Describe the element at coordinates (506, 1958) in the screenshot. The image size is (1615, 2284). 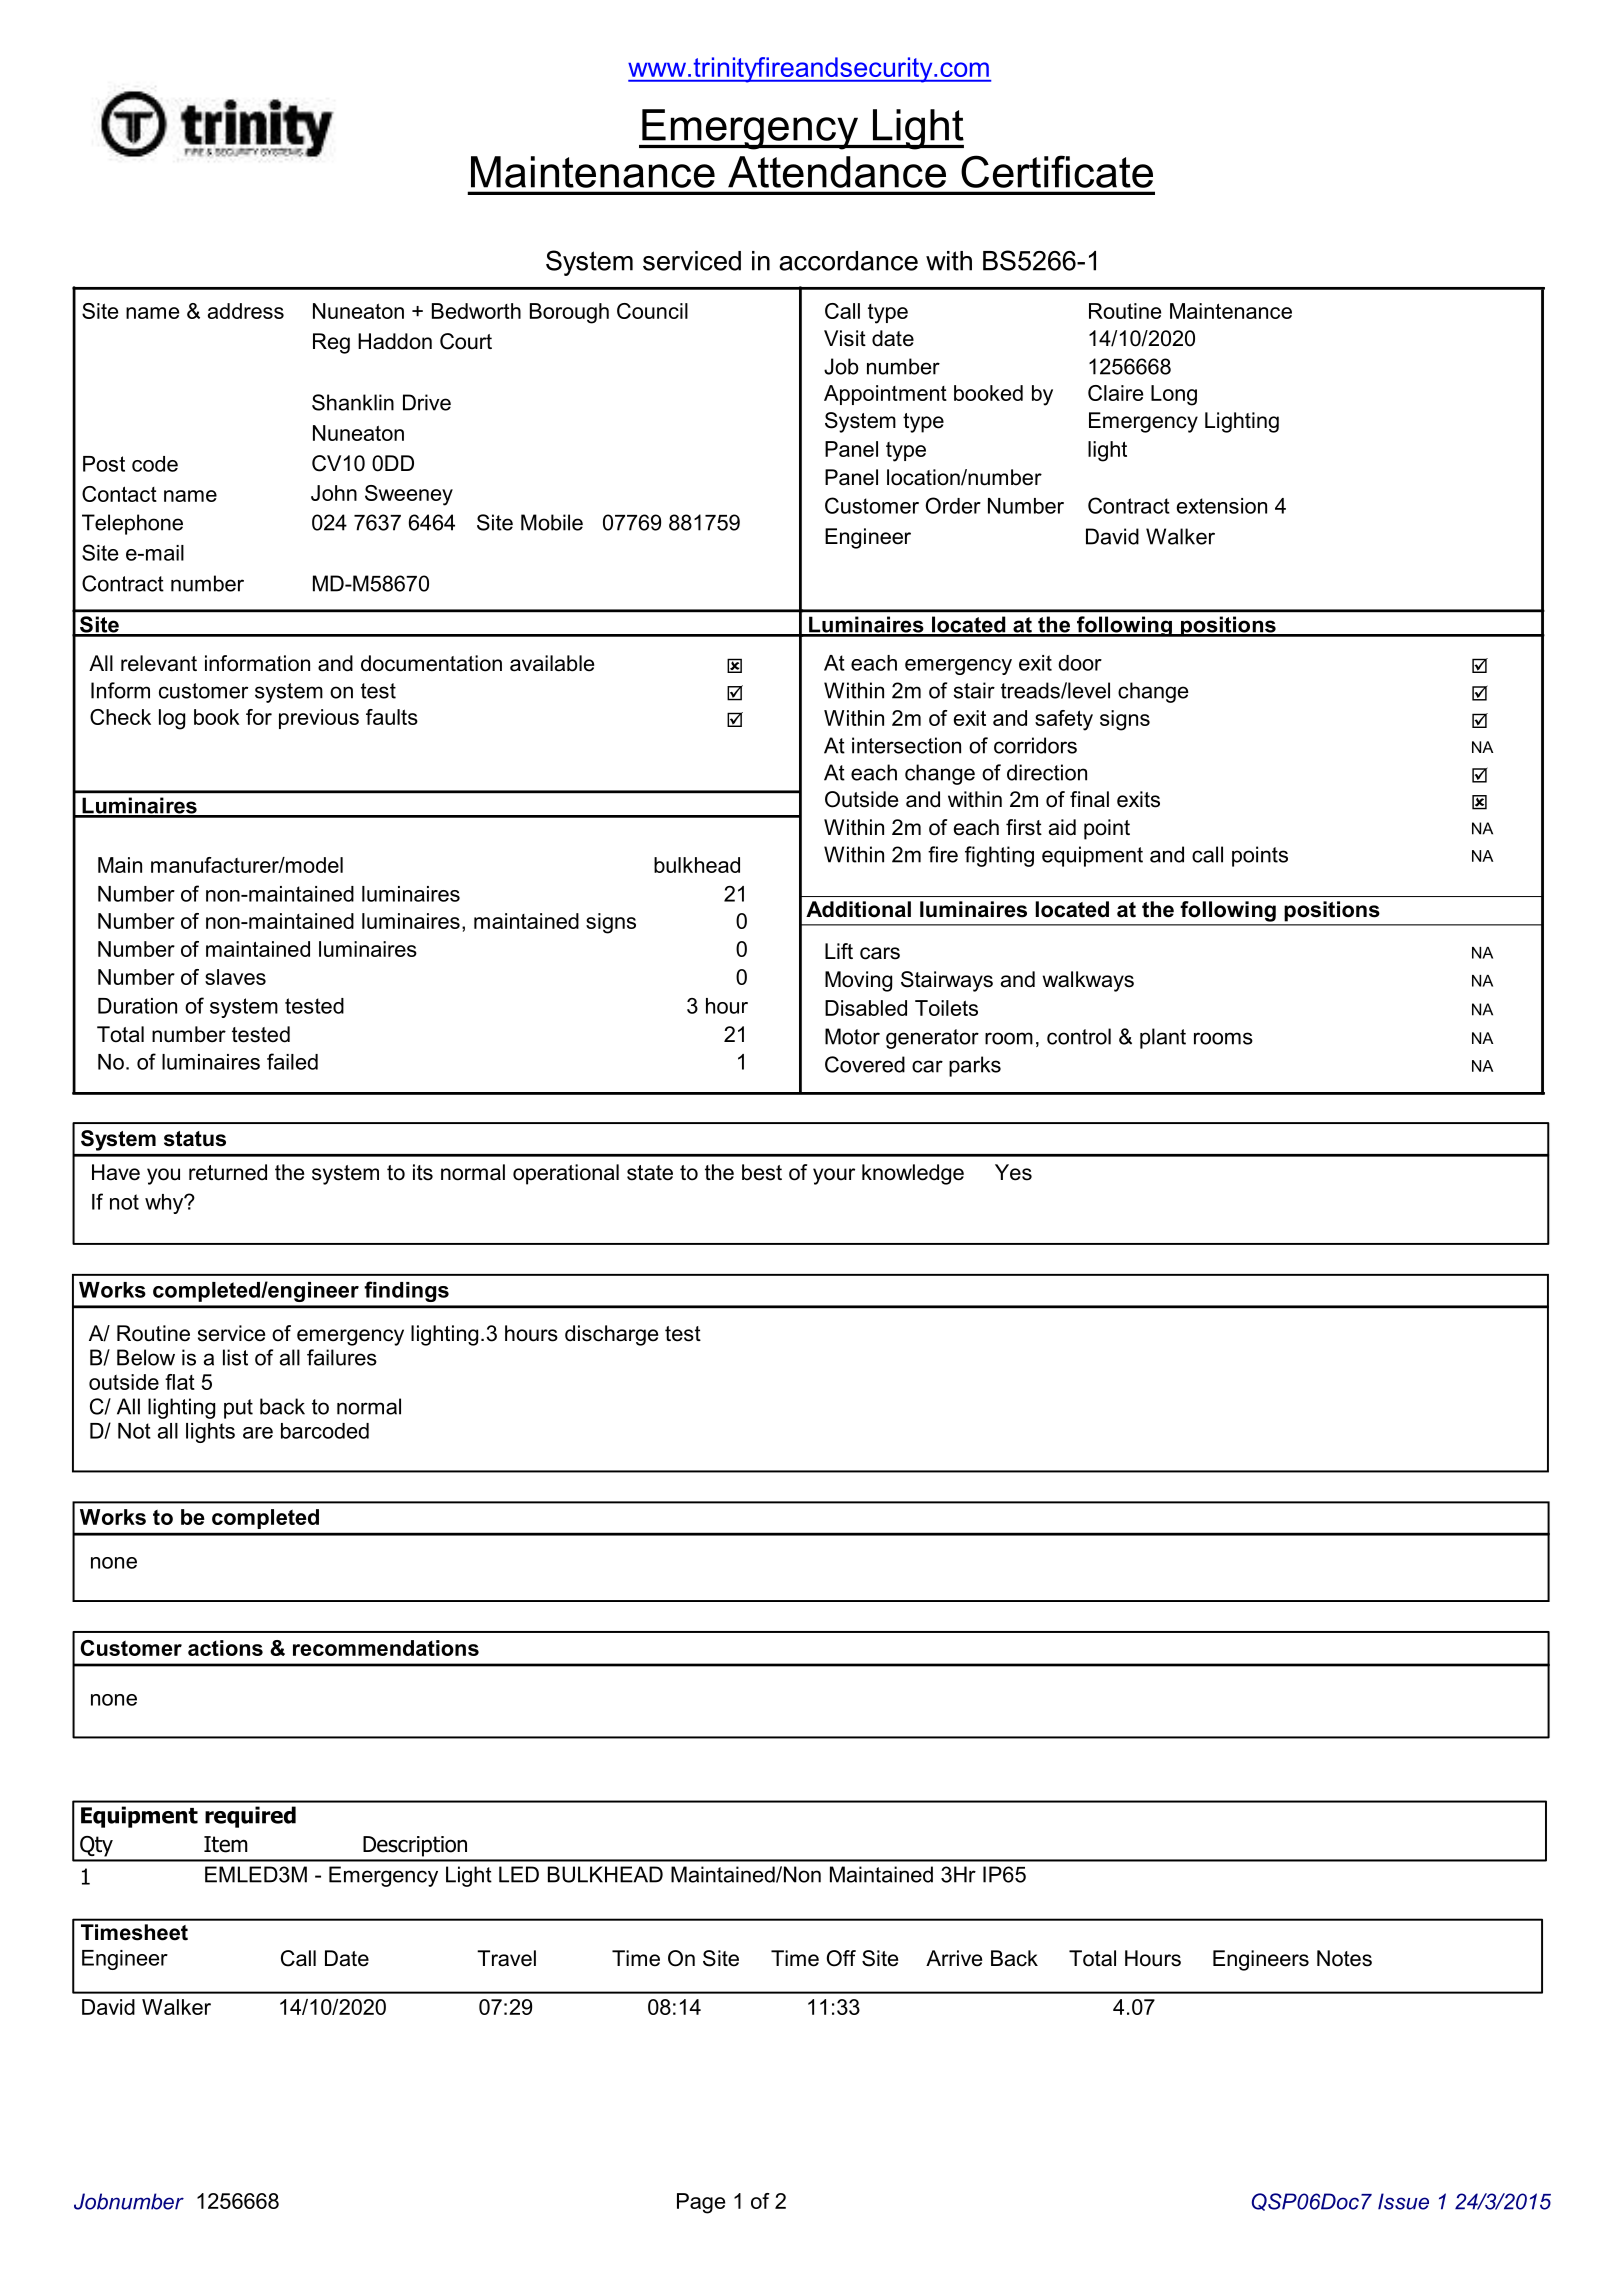
I see `Travel` at that location.
